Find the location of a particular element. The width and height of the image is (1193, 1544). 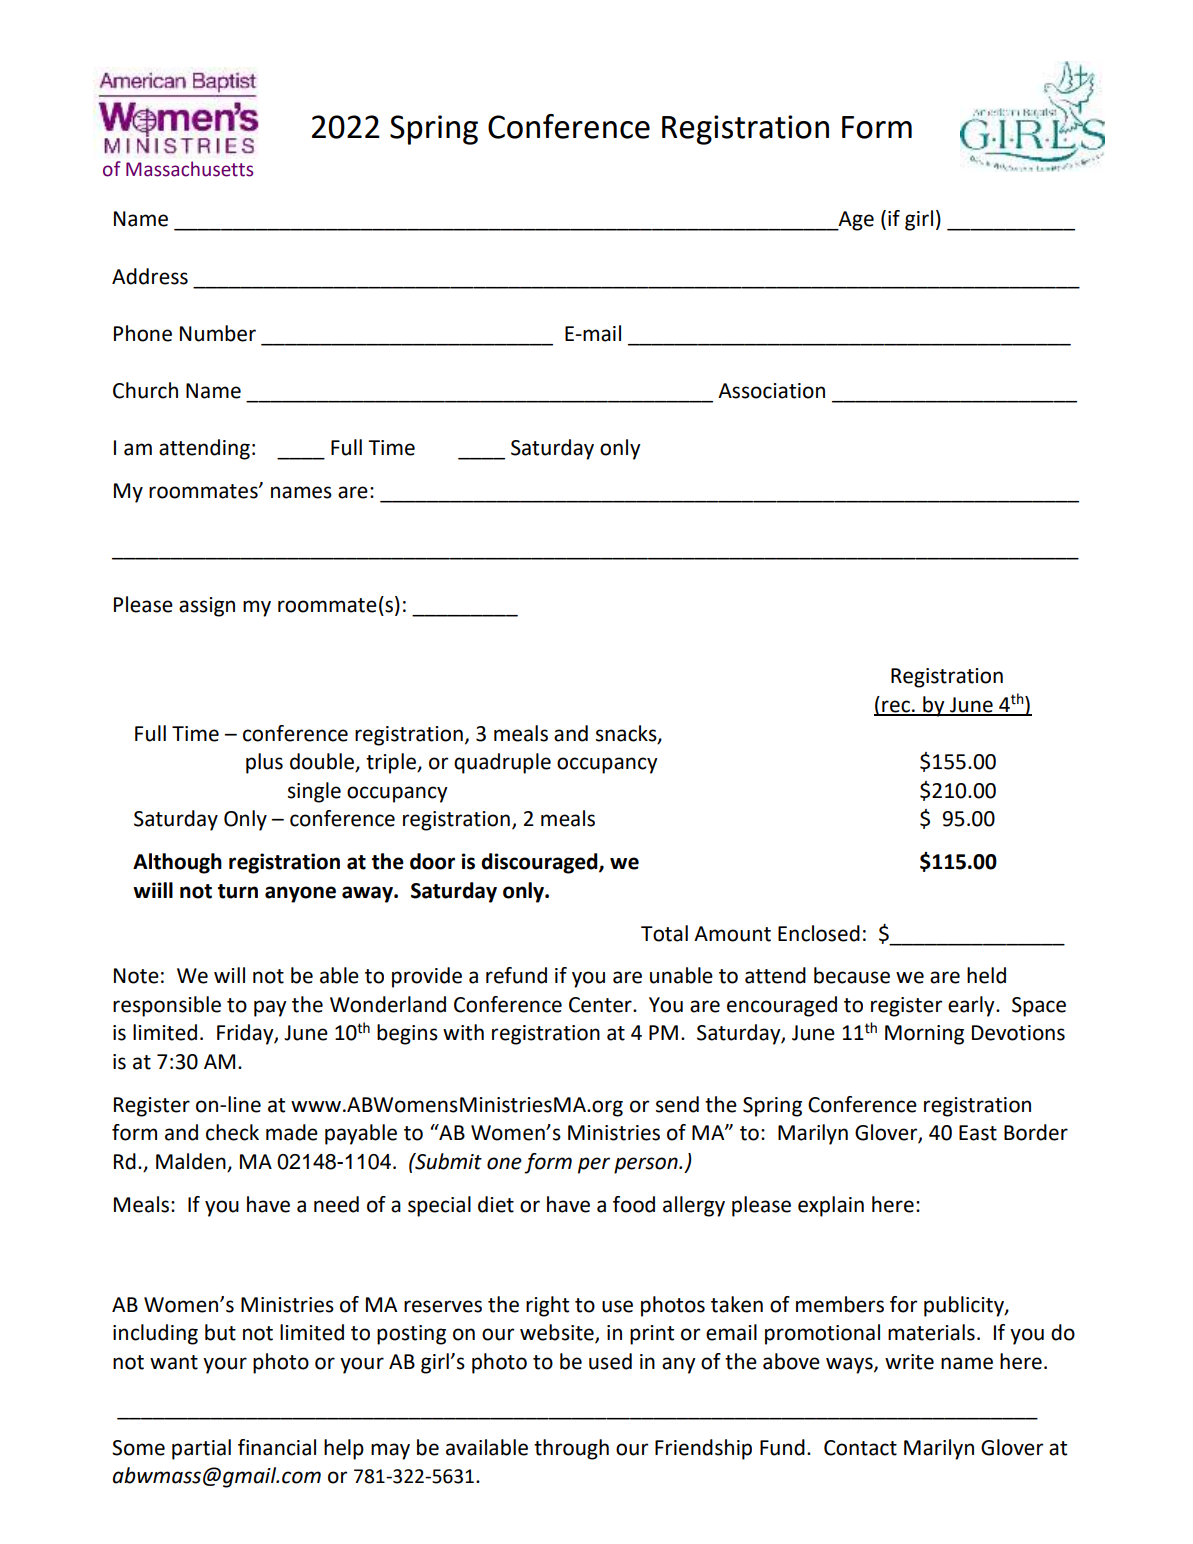

through is located at coordinates (571, 1449).
